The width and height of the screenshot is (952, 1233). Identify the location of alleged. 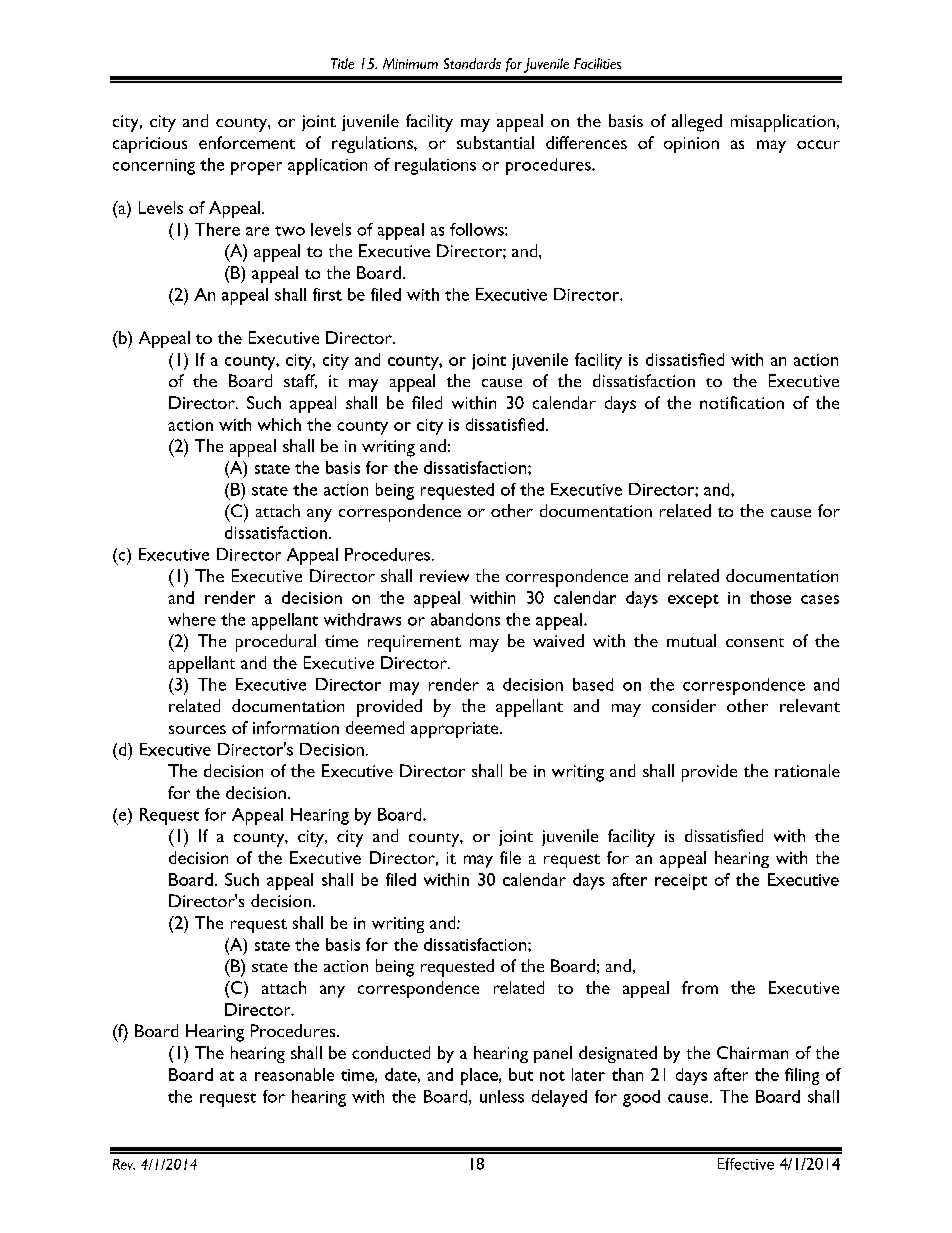
(697, 123).
